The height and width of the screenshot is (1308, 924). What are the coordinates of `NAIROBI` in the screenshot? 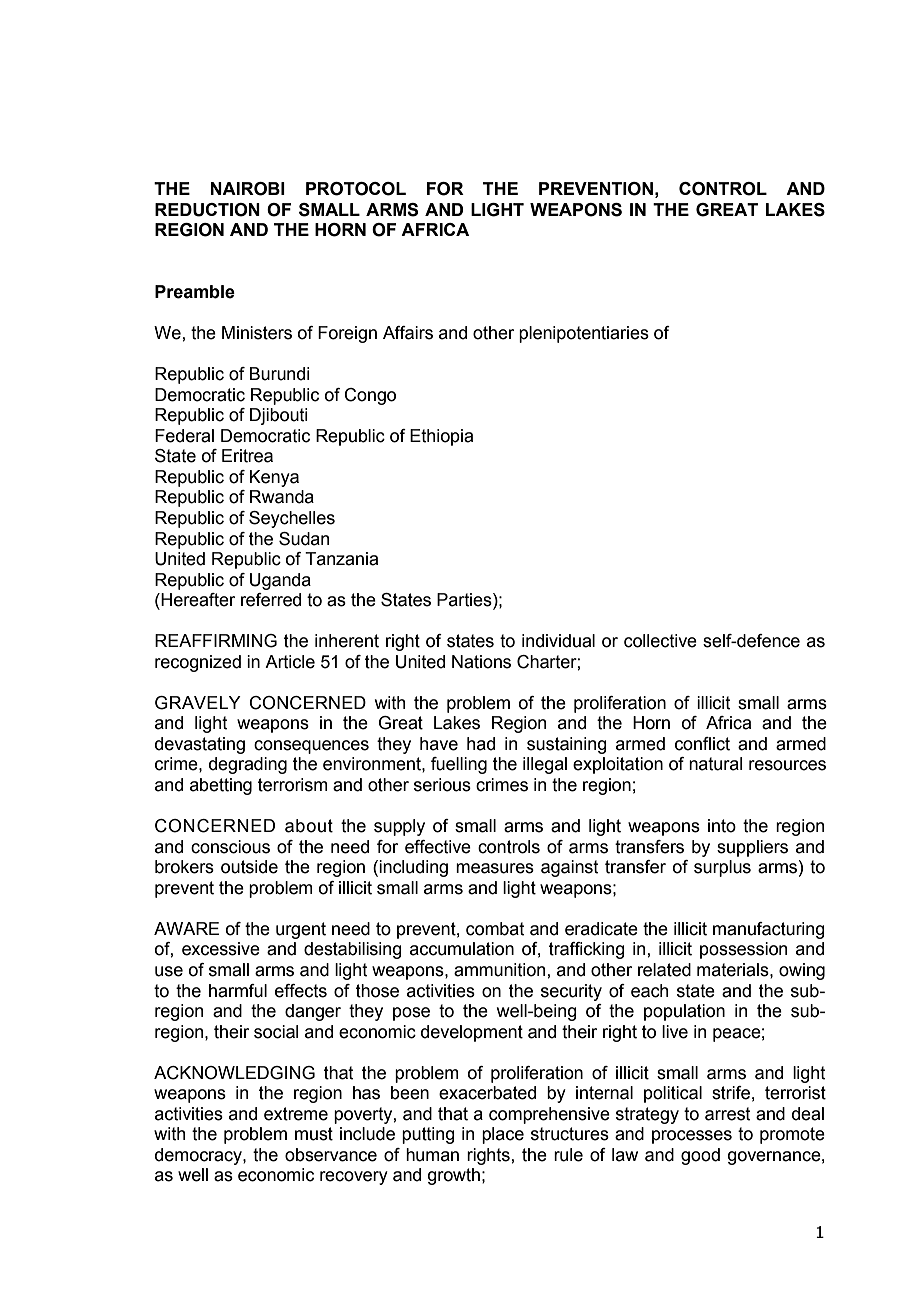 It's located at (248, 189).
